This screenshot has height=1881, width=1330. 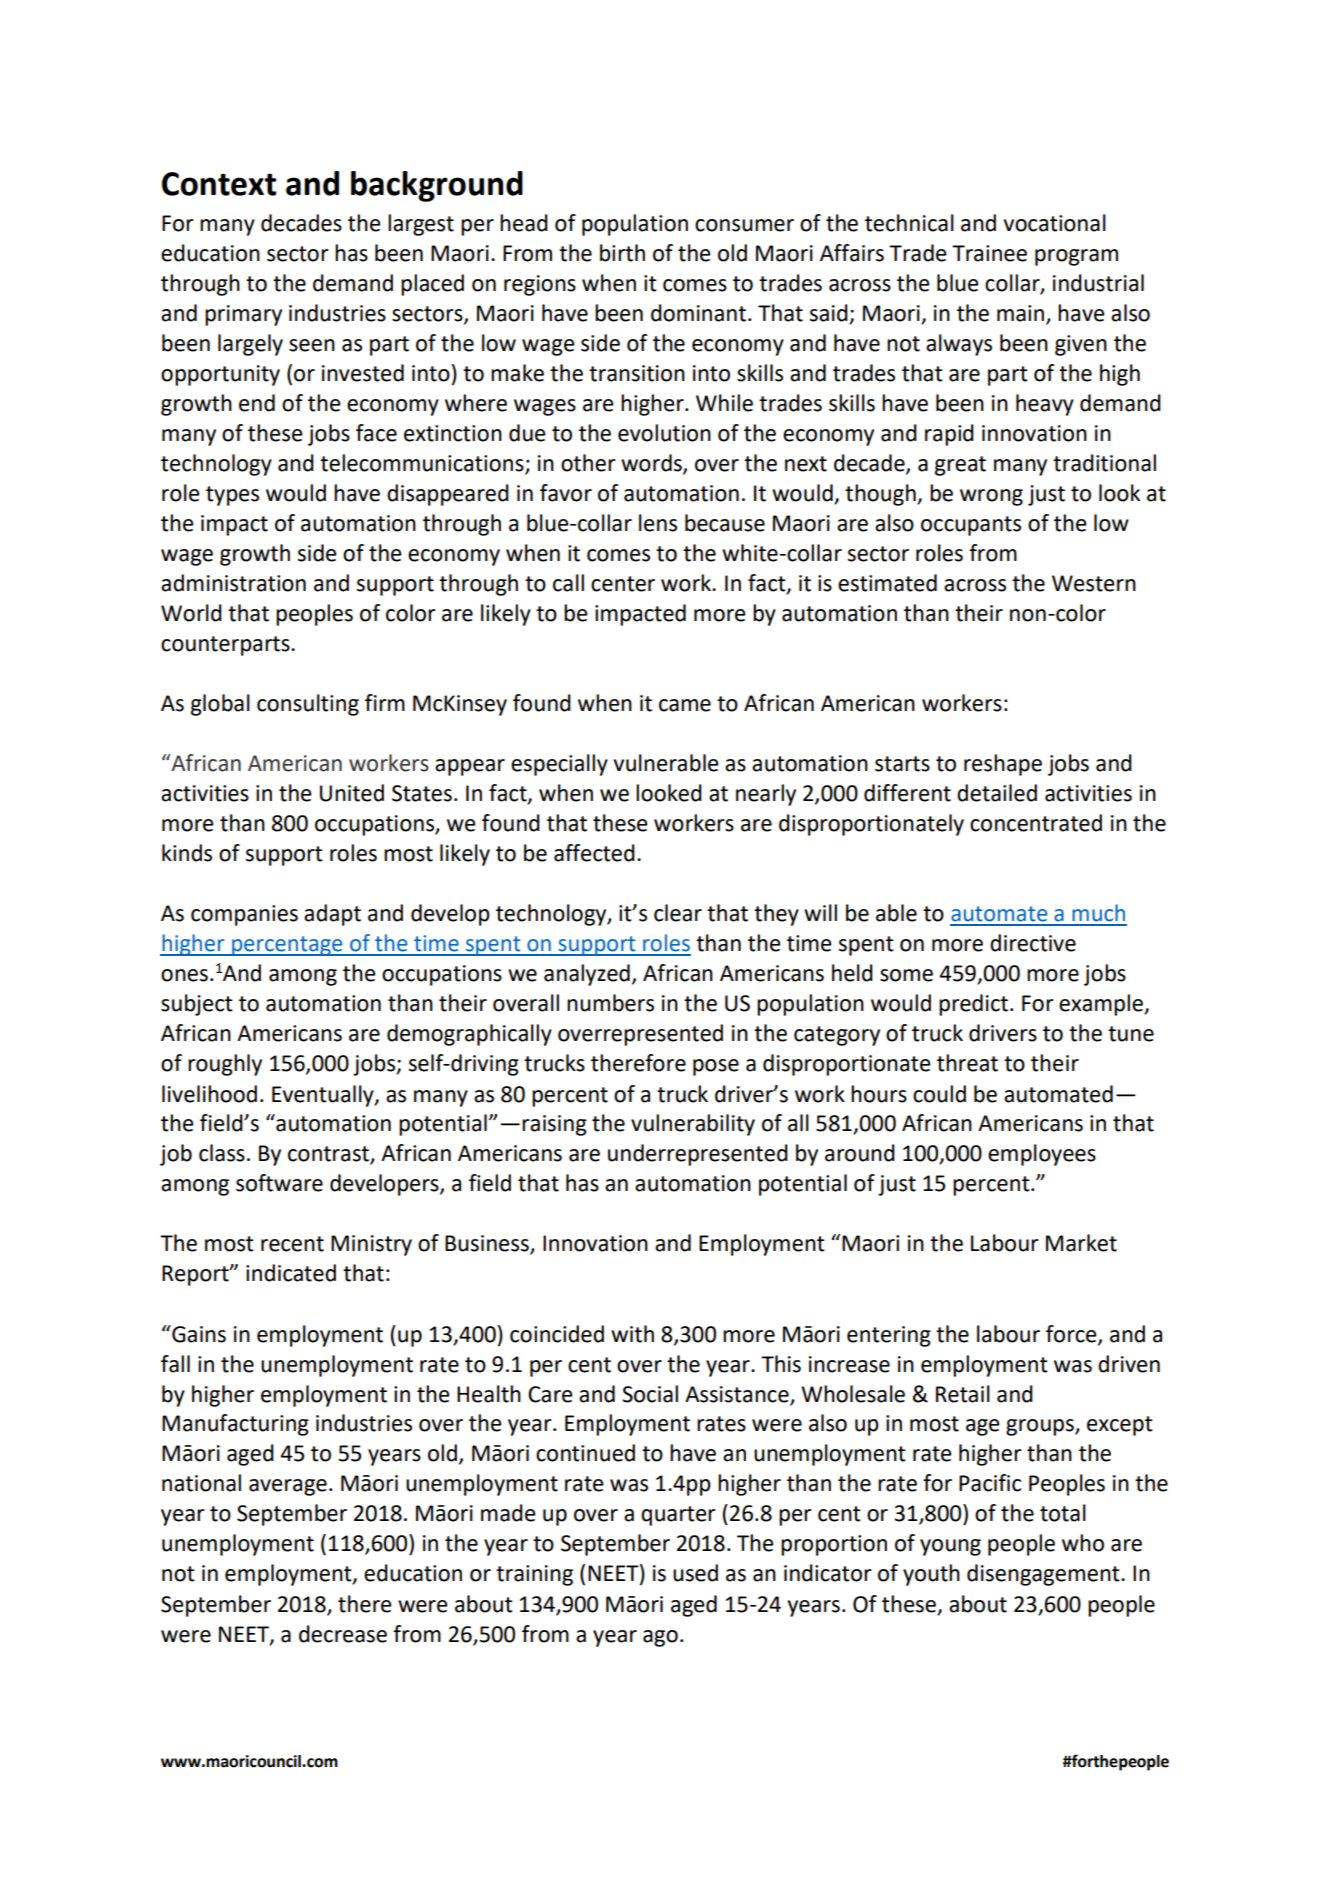 What do you see at coordinates (1003, 765) in the screenshot?
I see `reshape` at bounding box center [1003, 765].
